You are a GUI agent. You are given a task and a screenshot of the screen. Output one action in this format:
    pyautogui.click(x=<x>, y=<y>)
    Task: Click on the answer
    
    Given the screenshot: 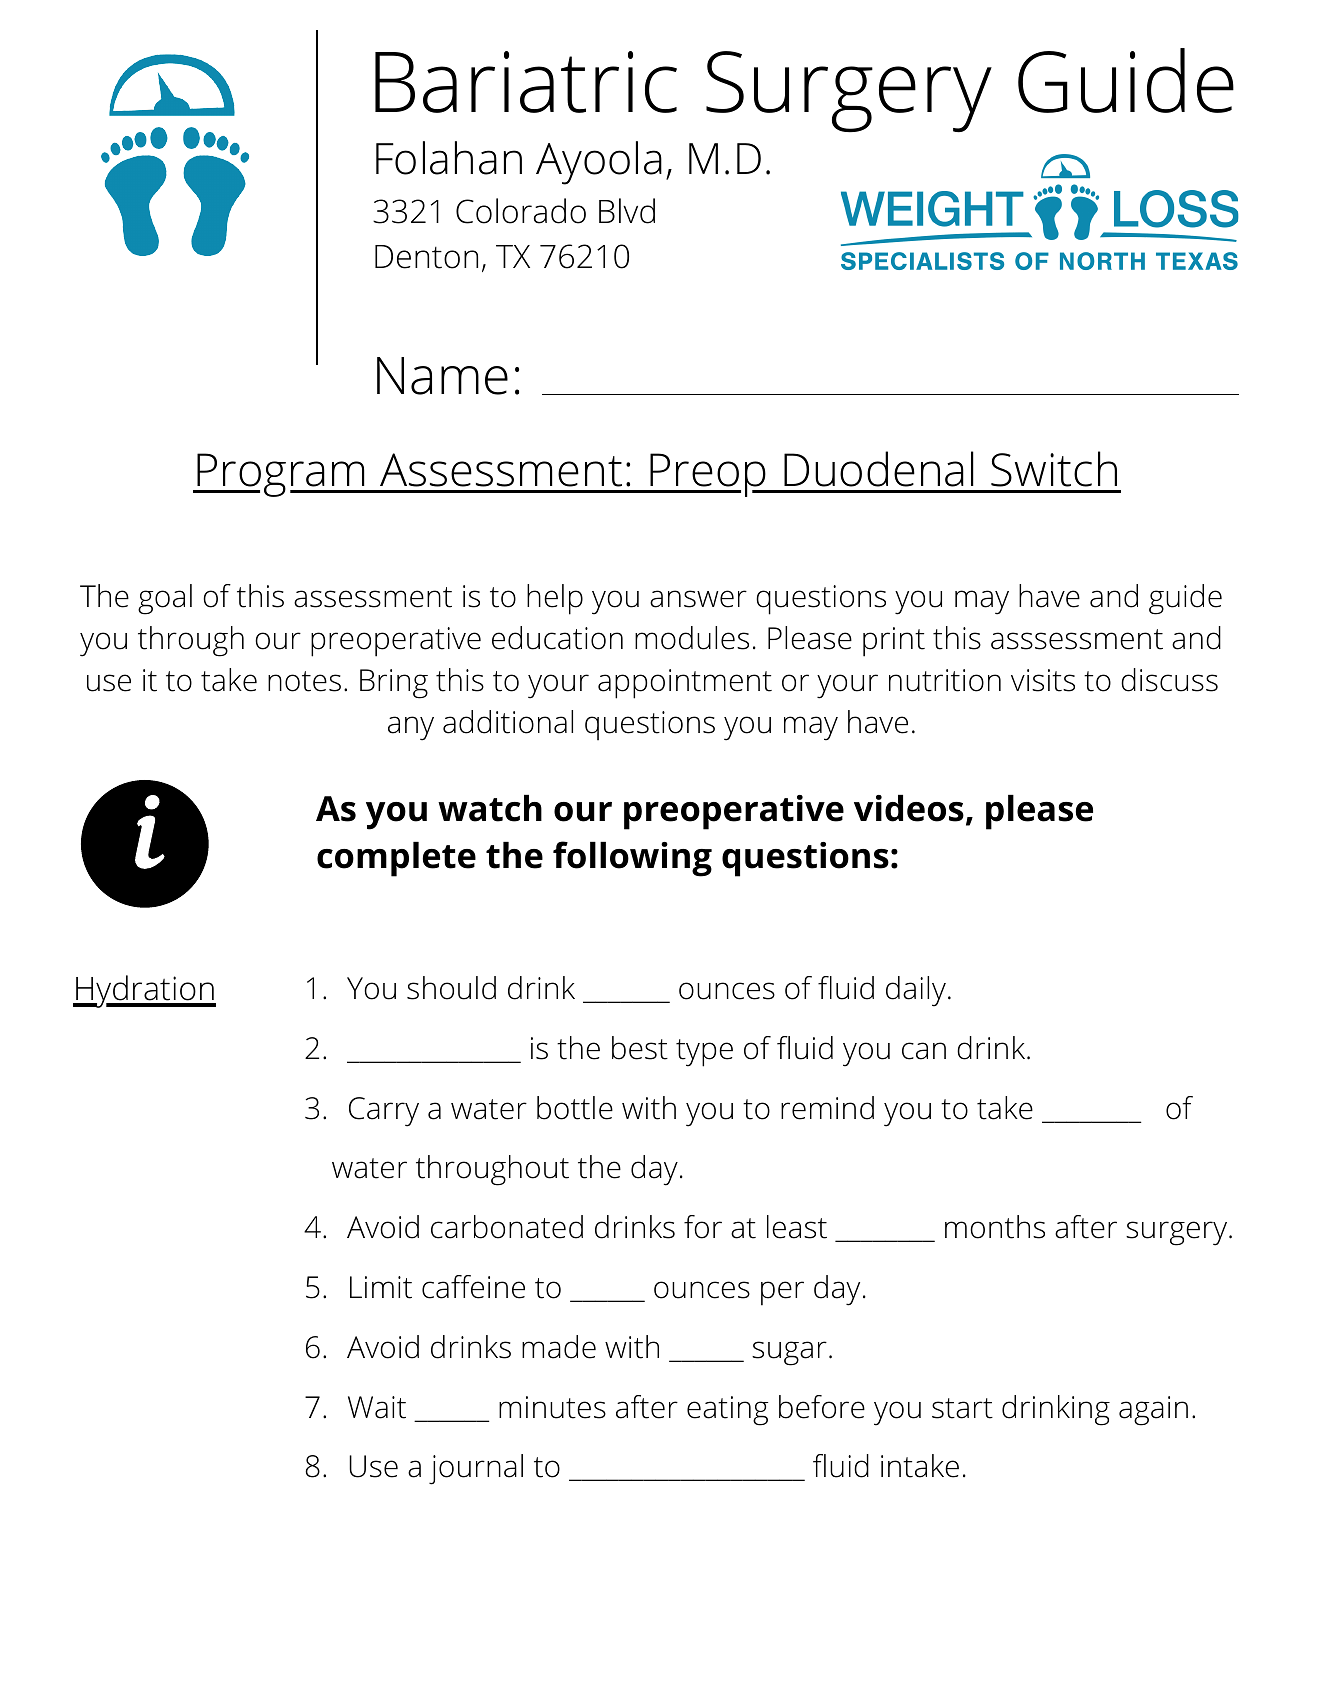 What is the action you would take?
    pyautogui.click(x=698, y=599)
